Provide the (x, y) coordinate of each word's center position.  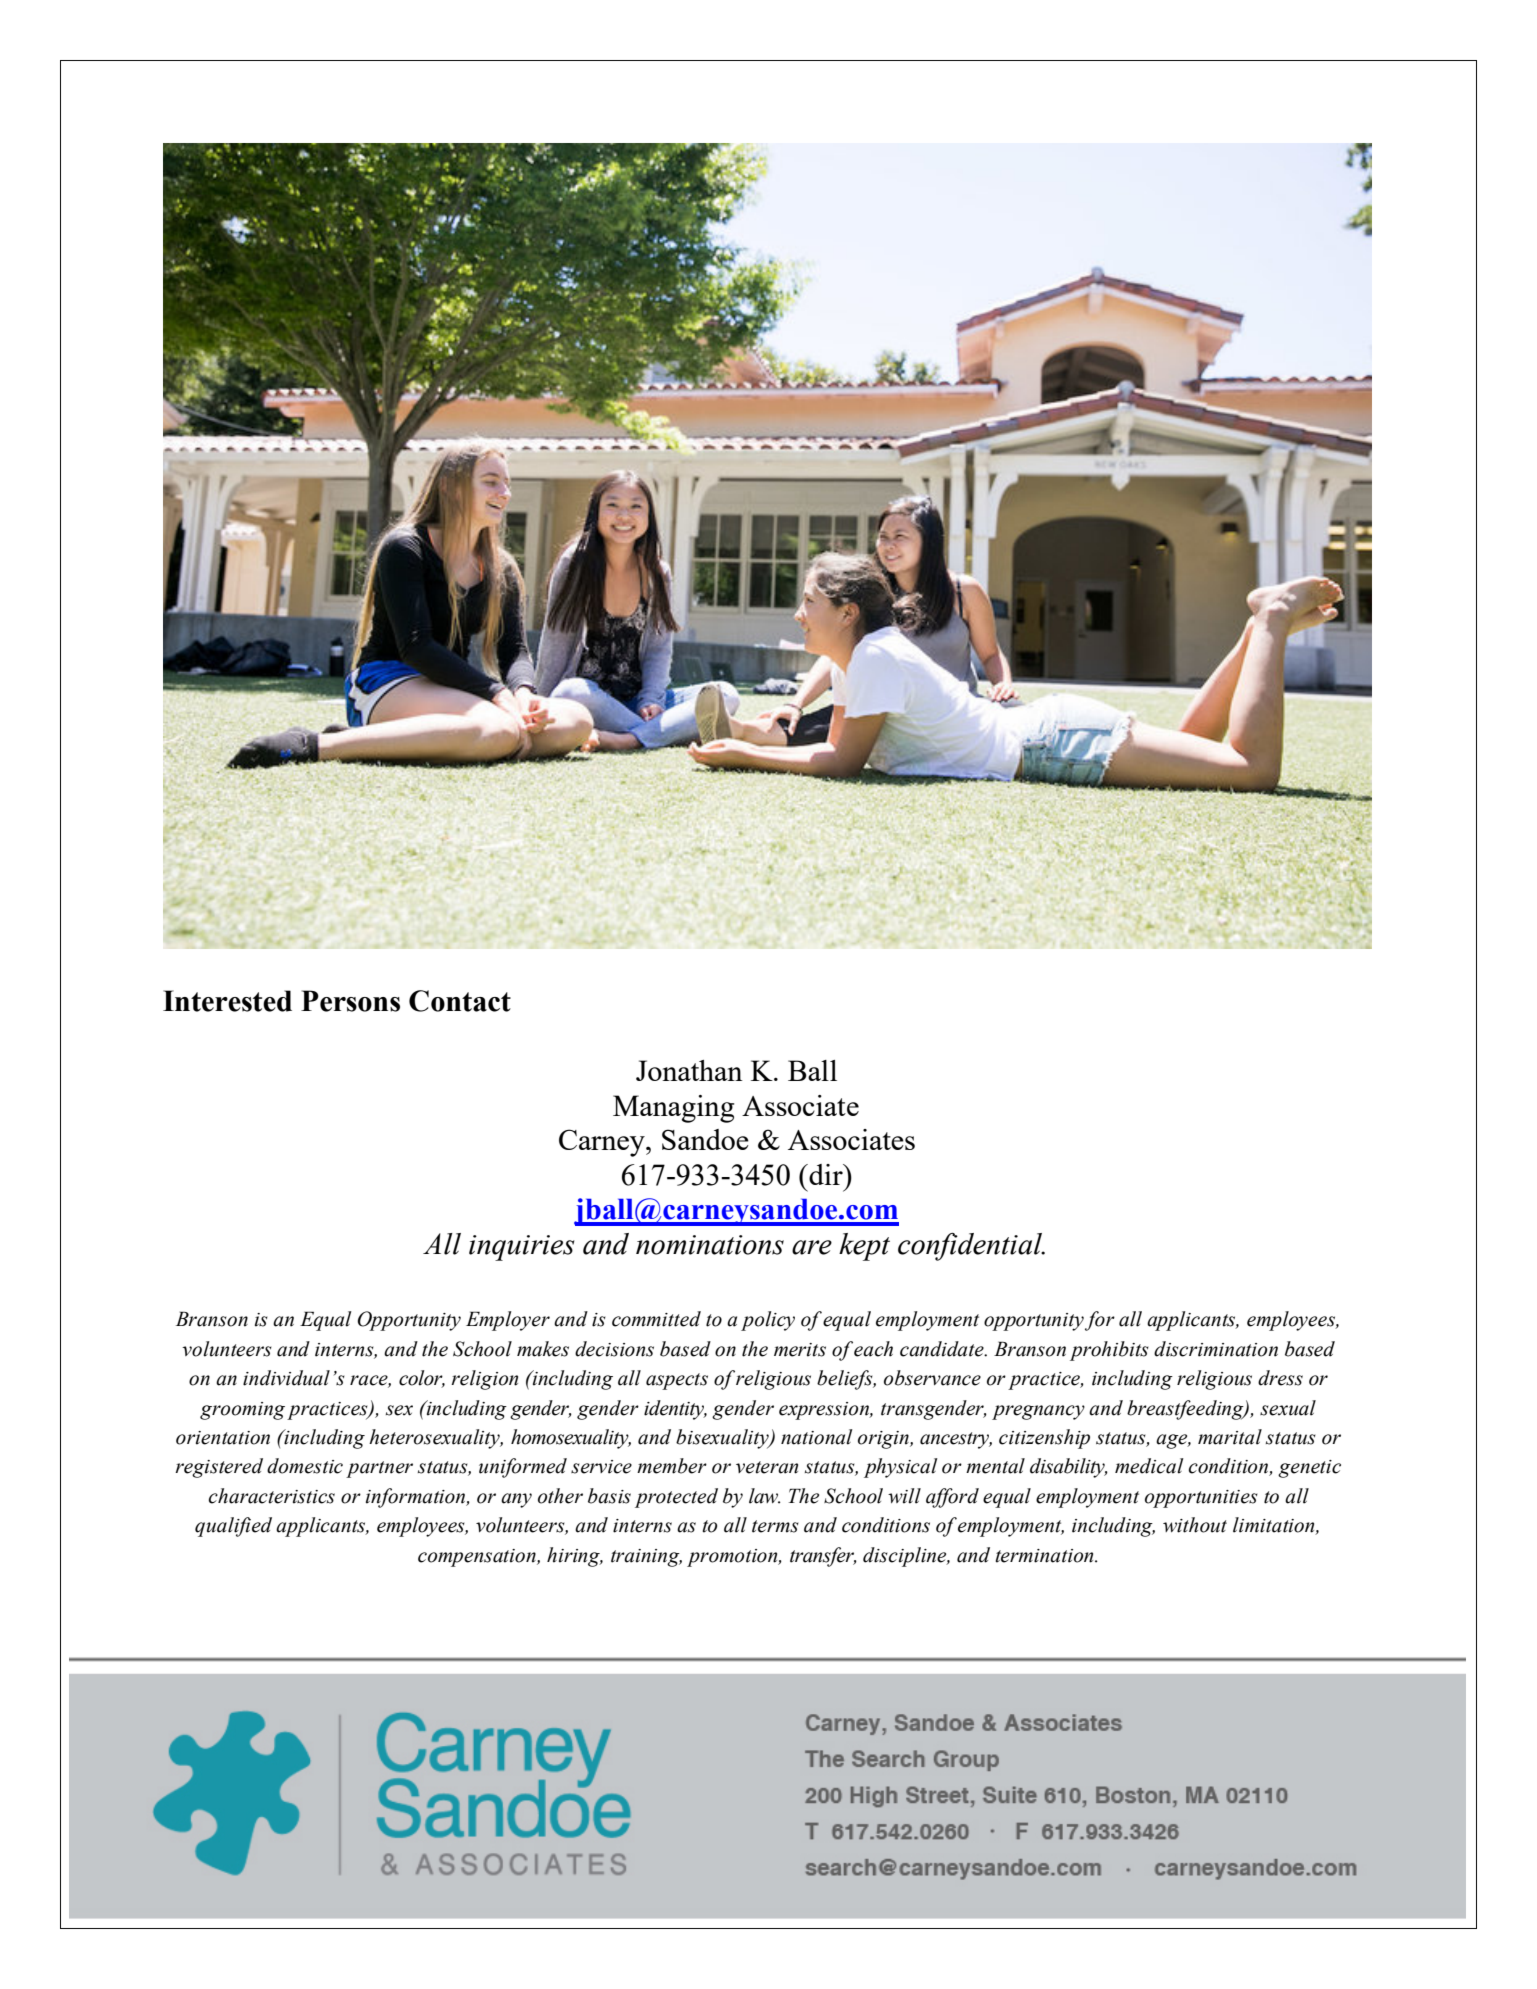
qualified (233, 1527)
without (1195, 1525)
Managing (673, 1109)
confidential (971, 1247)
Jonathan (689, 1070)
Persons (350, 1001)
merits (800, 1350)
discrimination (1216, 1349)
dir (826, 1174)
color (422, 1379)
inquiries (521, 1248)
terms (775, 1526)
